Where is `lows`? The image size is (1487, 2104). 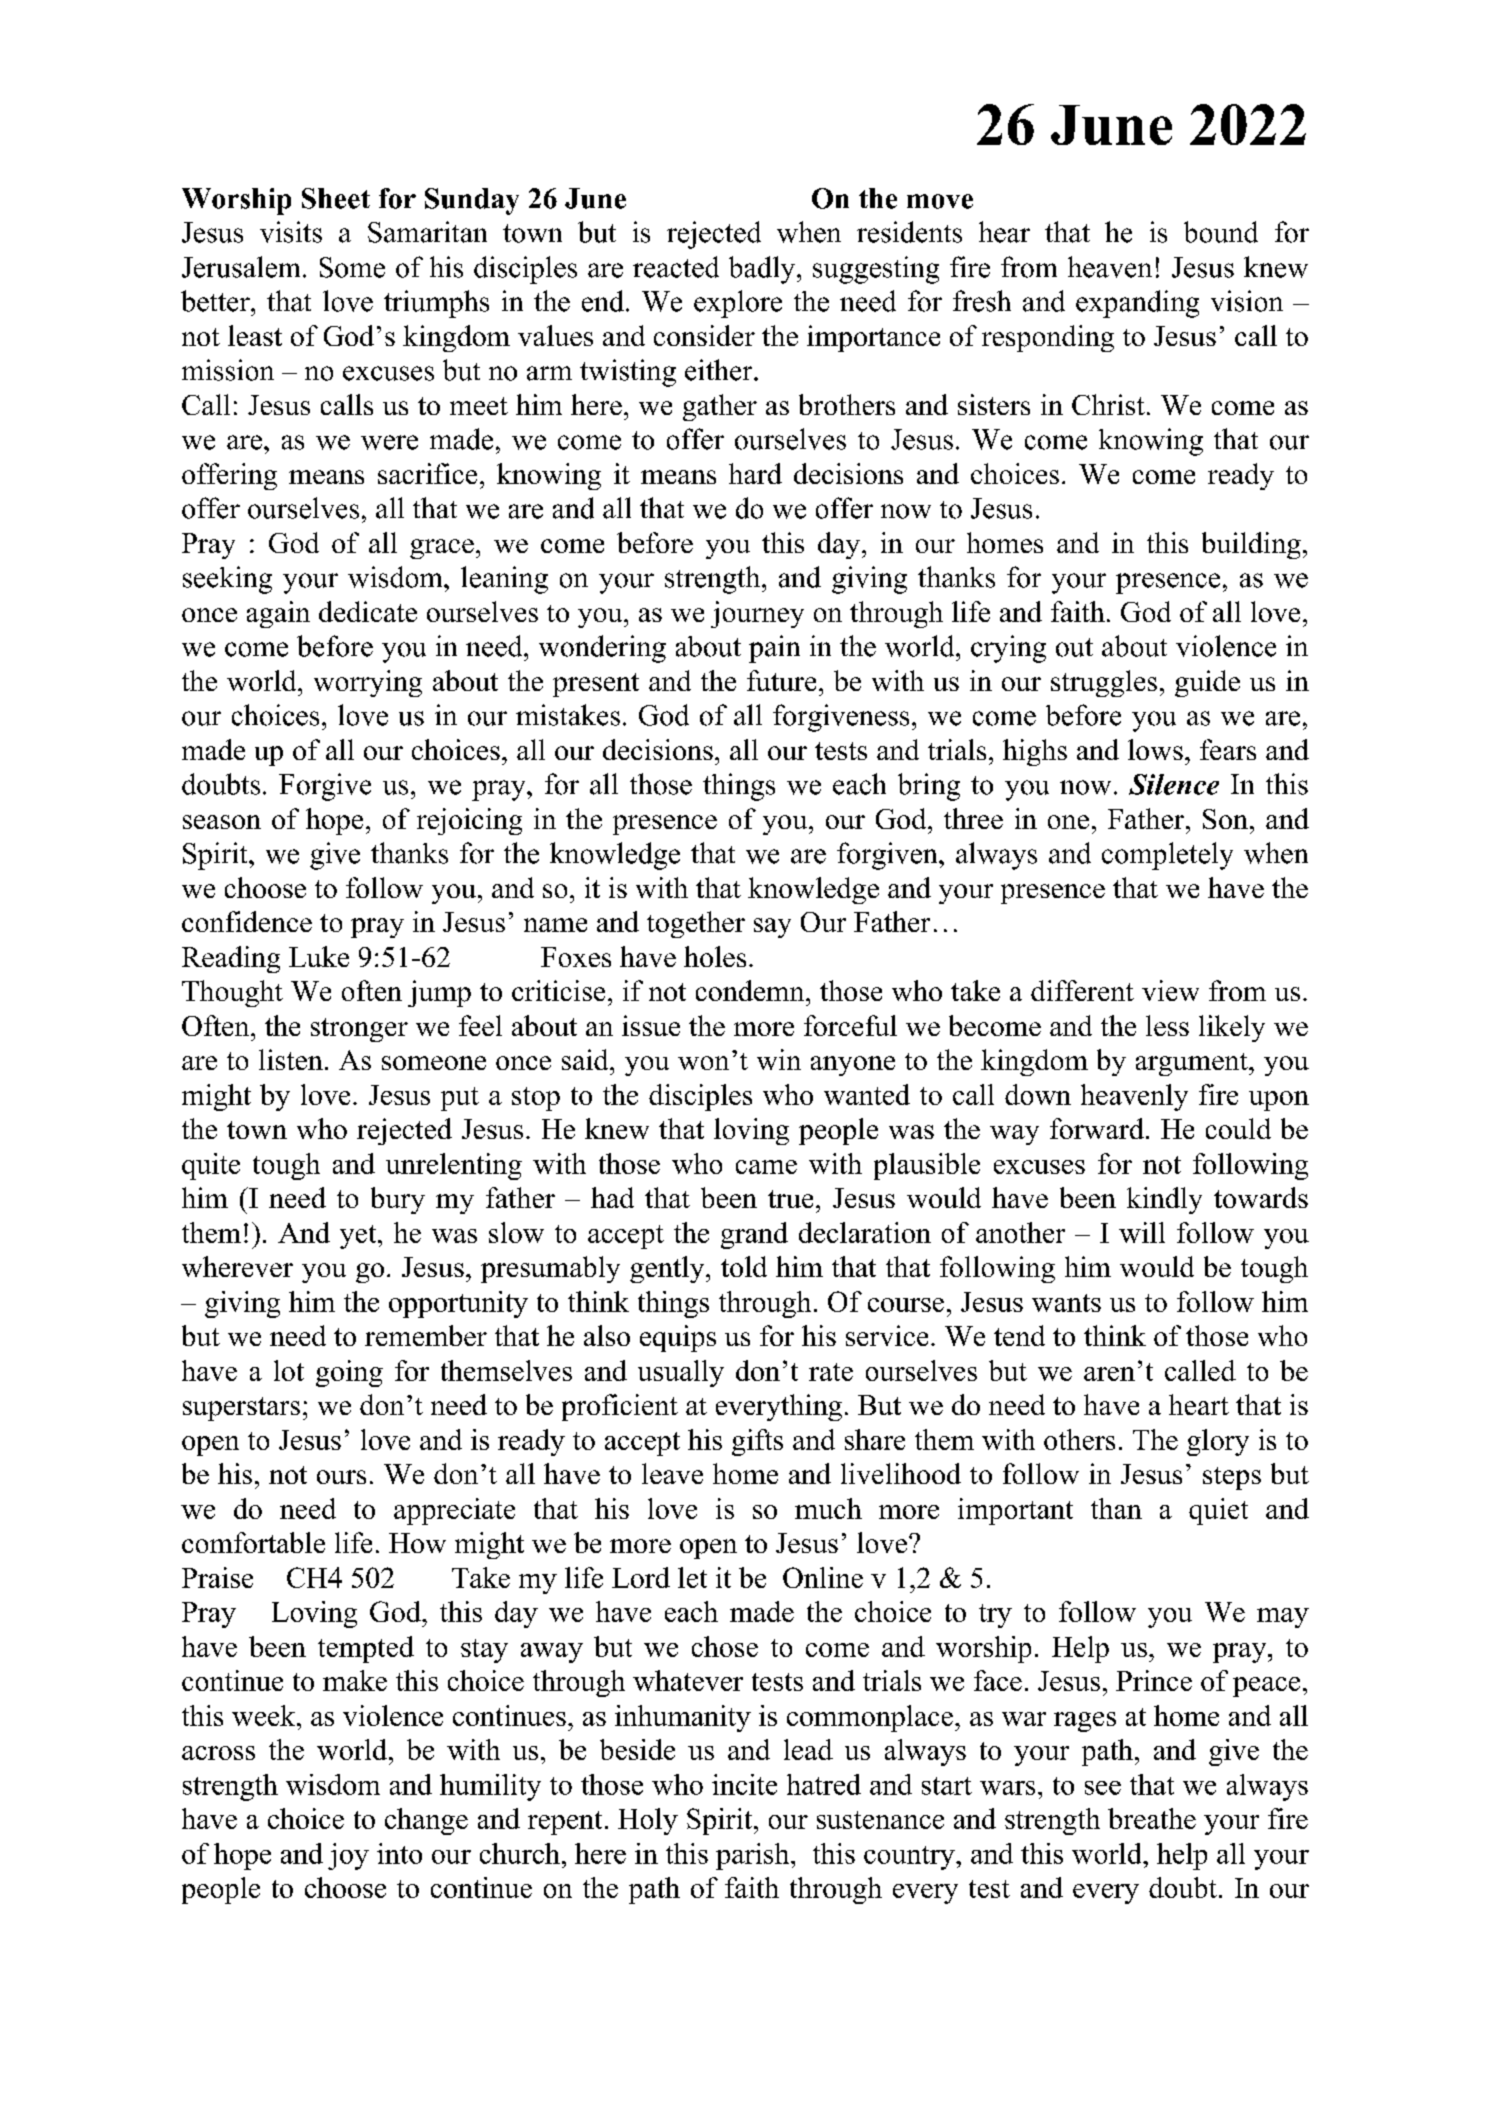
lows is located at coordinates (1155, 749).
